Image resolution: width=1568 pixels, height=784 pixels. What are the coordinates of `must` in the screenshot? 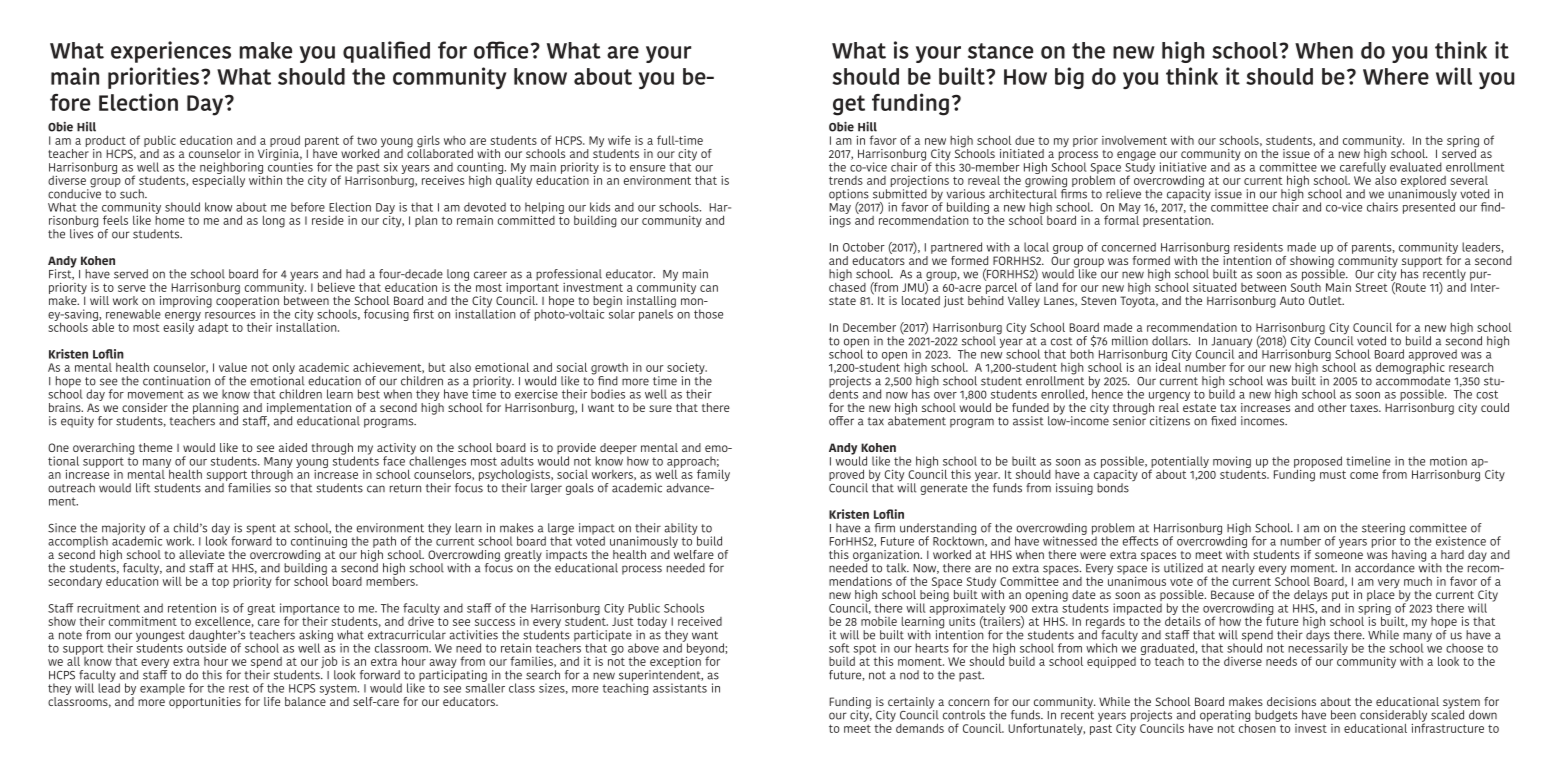 It's located at (1333, 474).
